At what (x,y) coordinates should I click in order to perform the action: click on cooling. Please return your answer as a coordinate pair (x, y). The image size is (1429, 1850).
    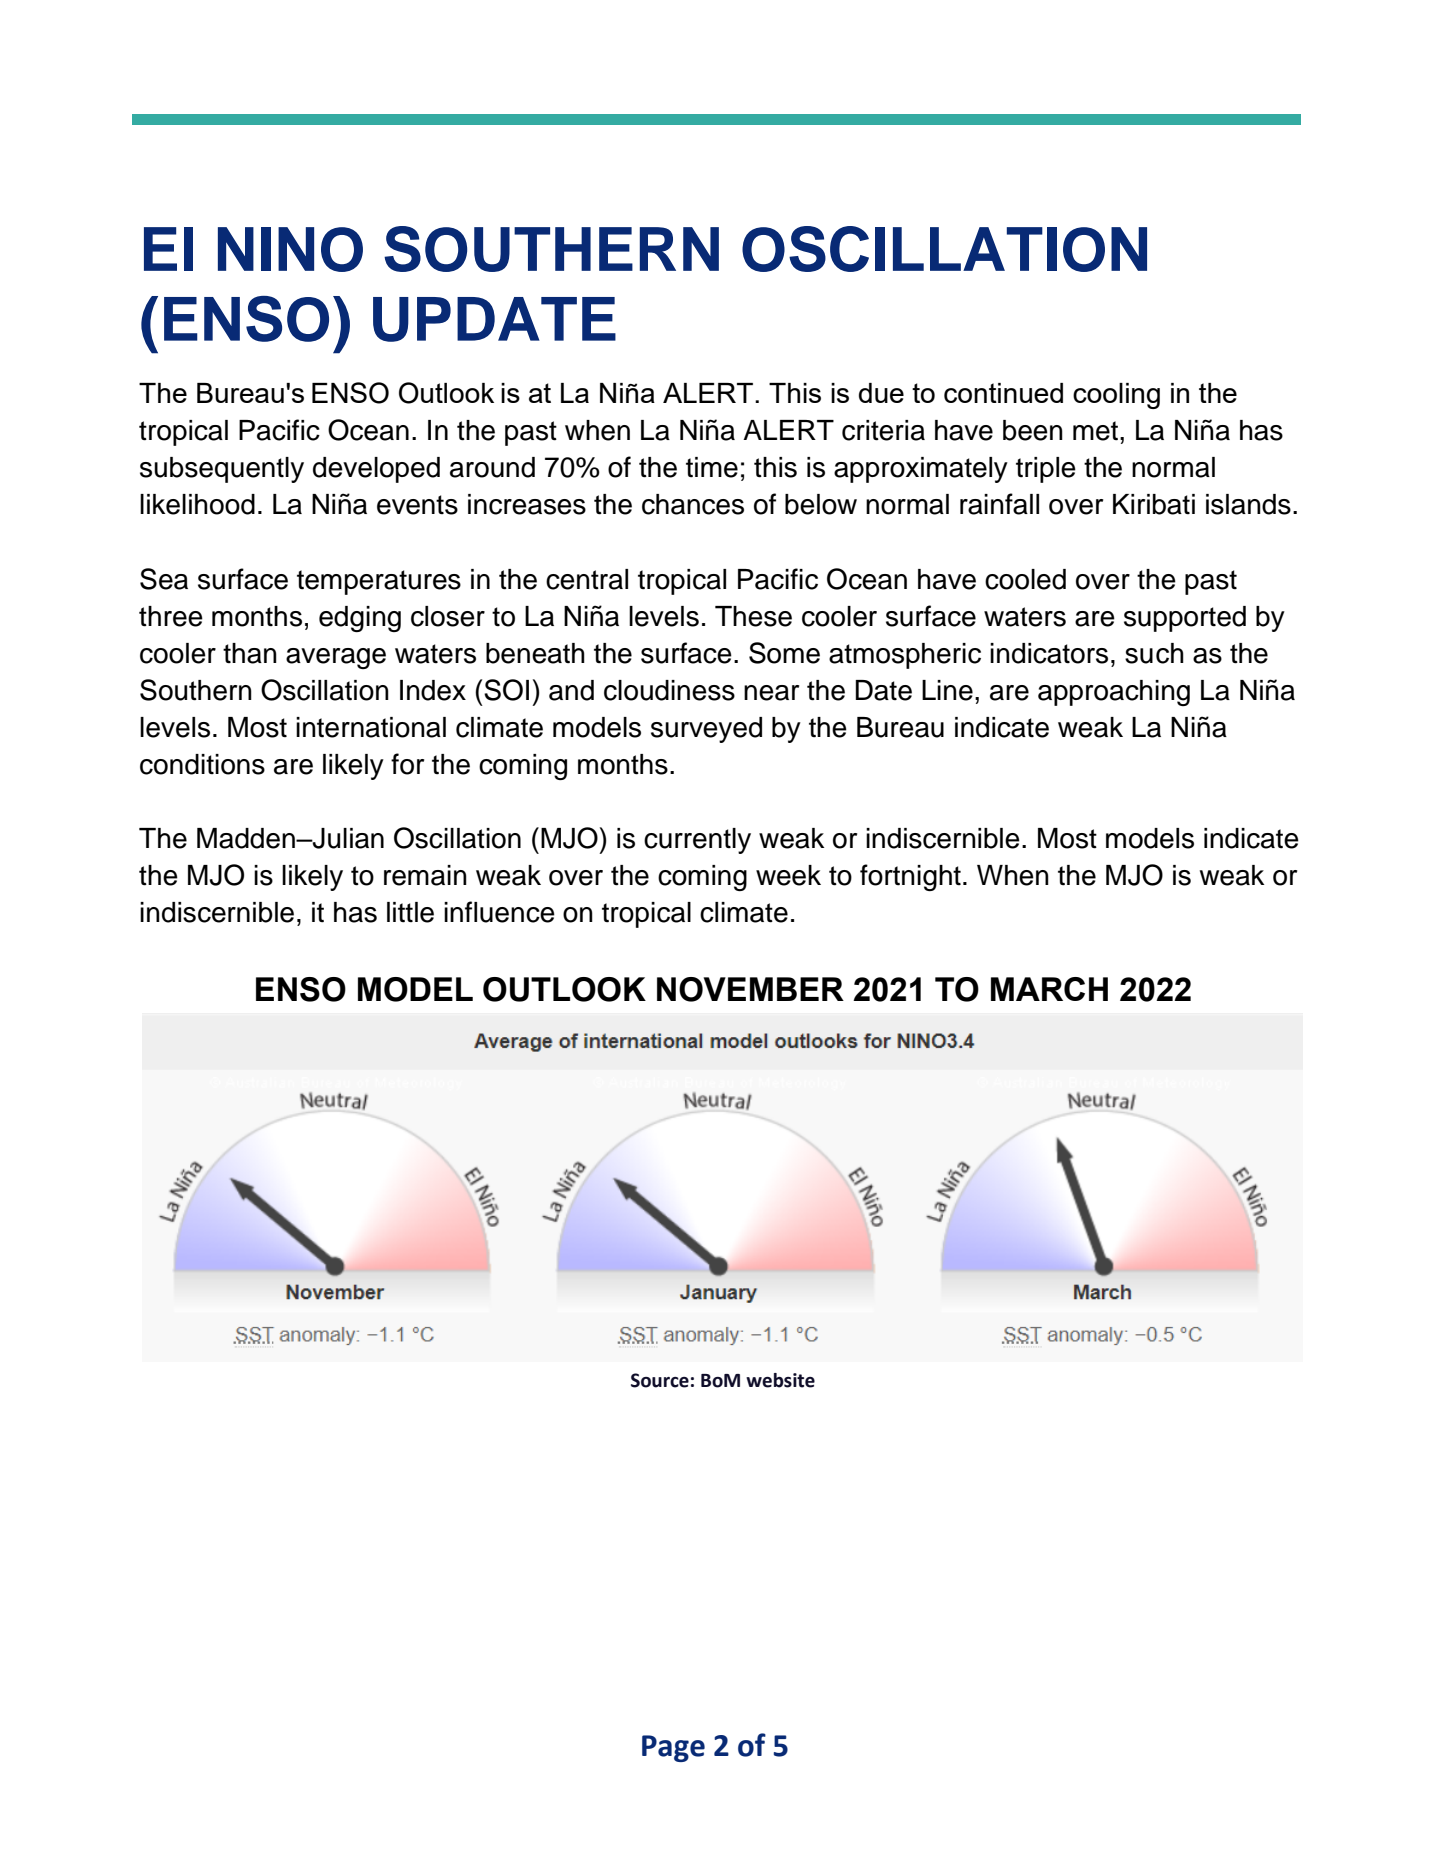
    Looking at the image, I should click on (1116, 396).
